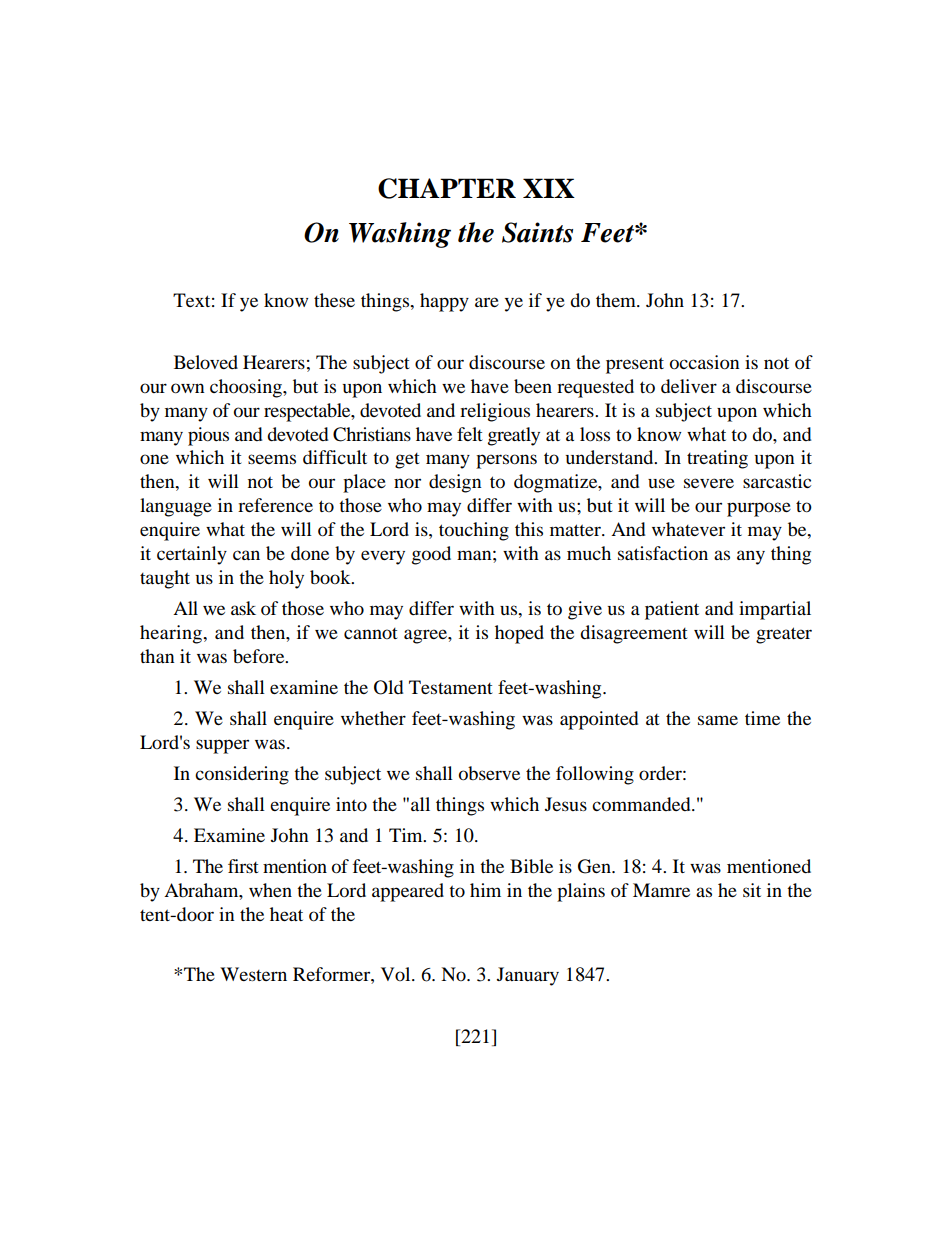 The width and height of the image is (952, 1233). I want to click on supper, so click(222, 746).
